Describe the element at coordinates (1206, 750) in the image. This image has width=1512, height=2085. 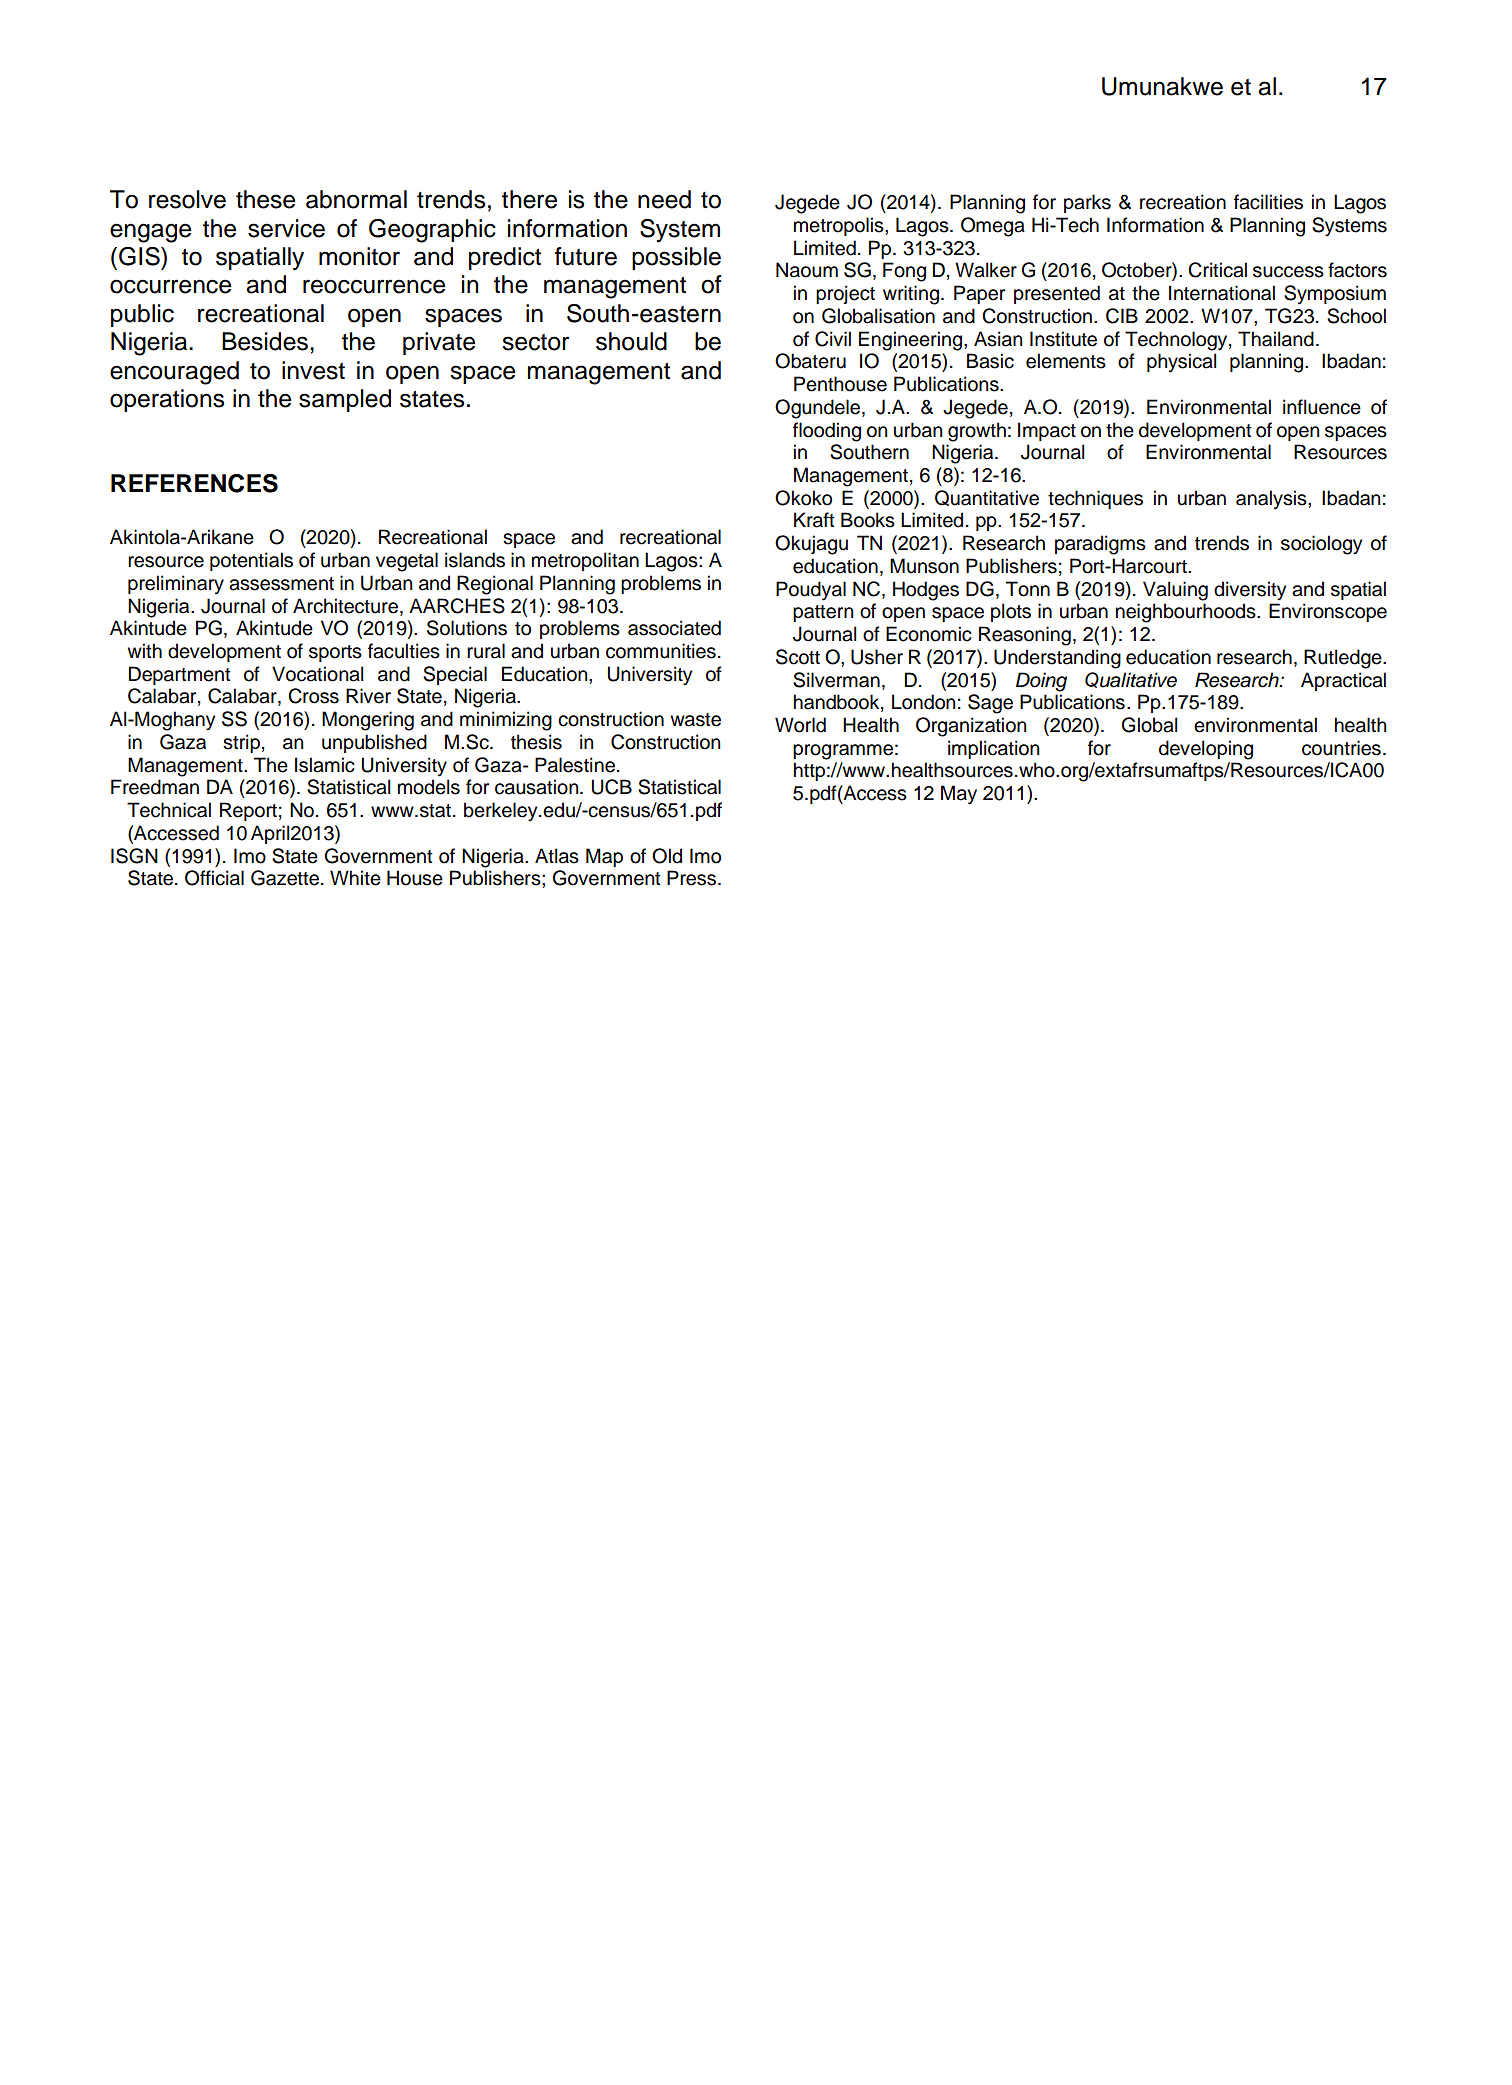
I see `developing` at that location.
